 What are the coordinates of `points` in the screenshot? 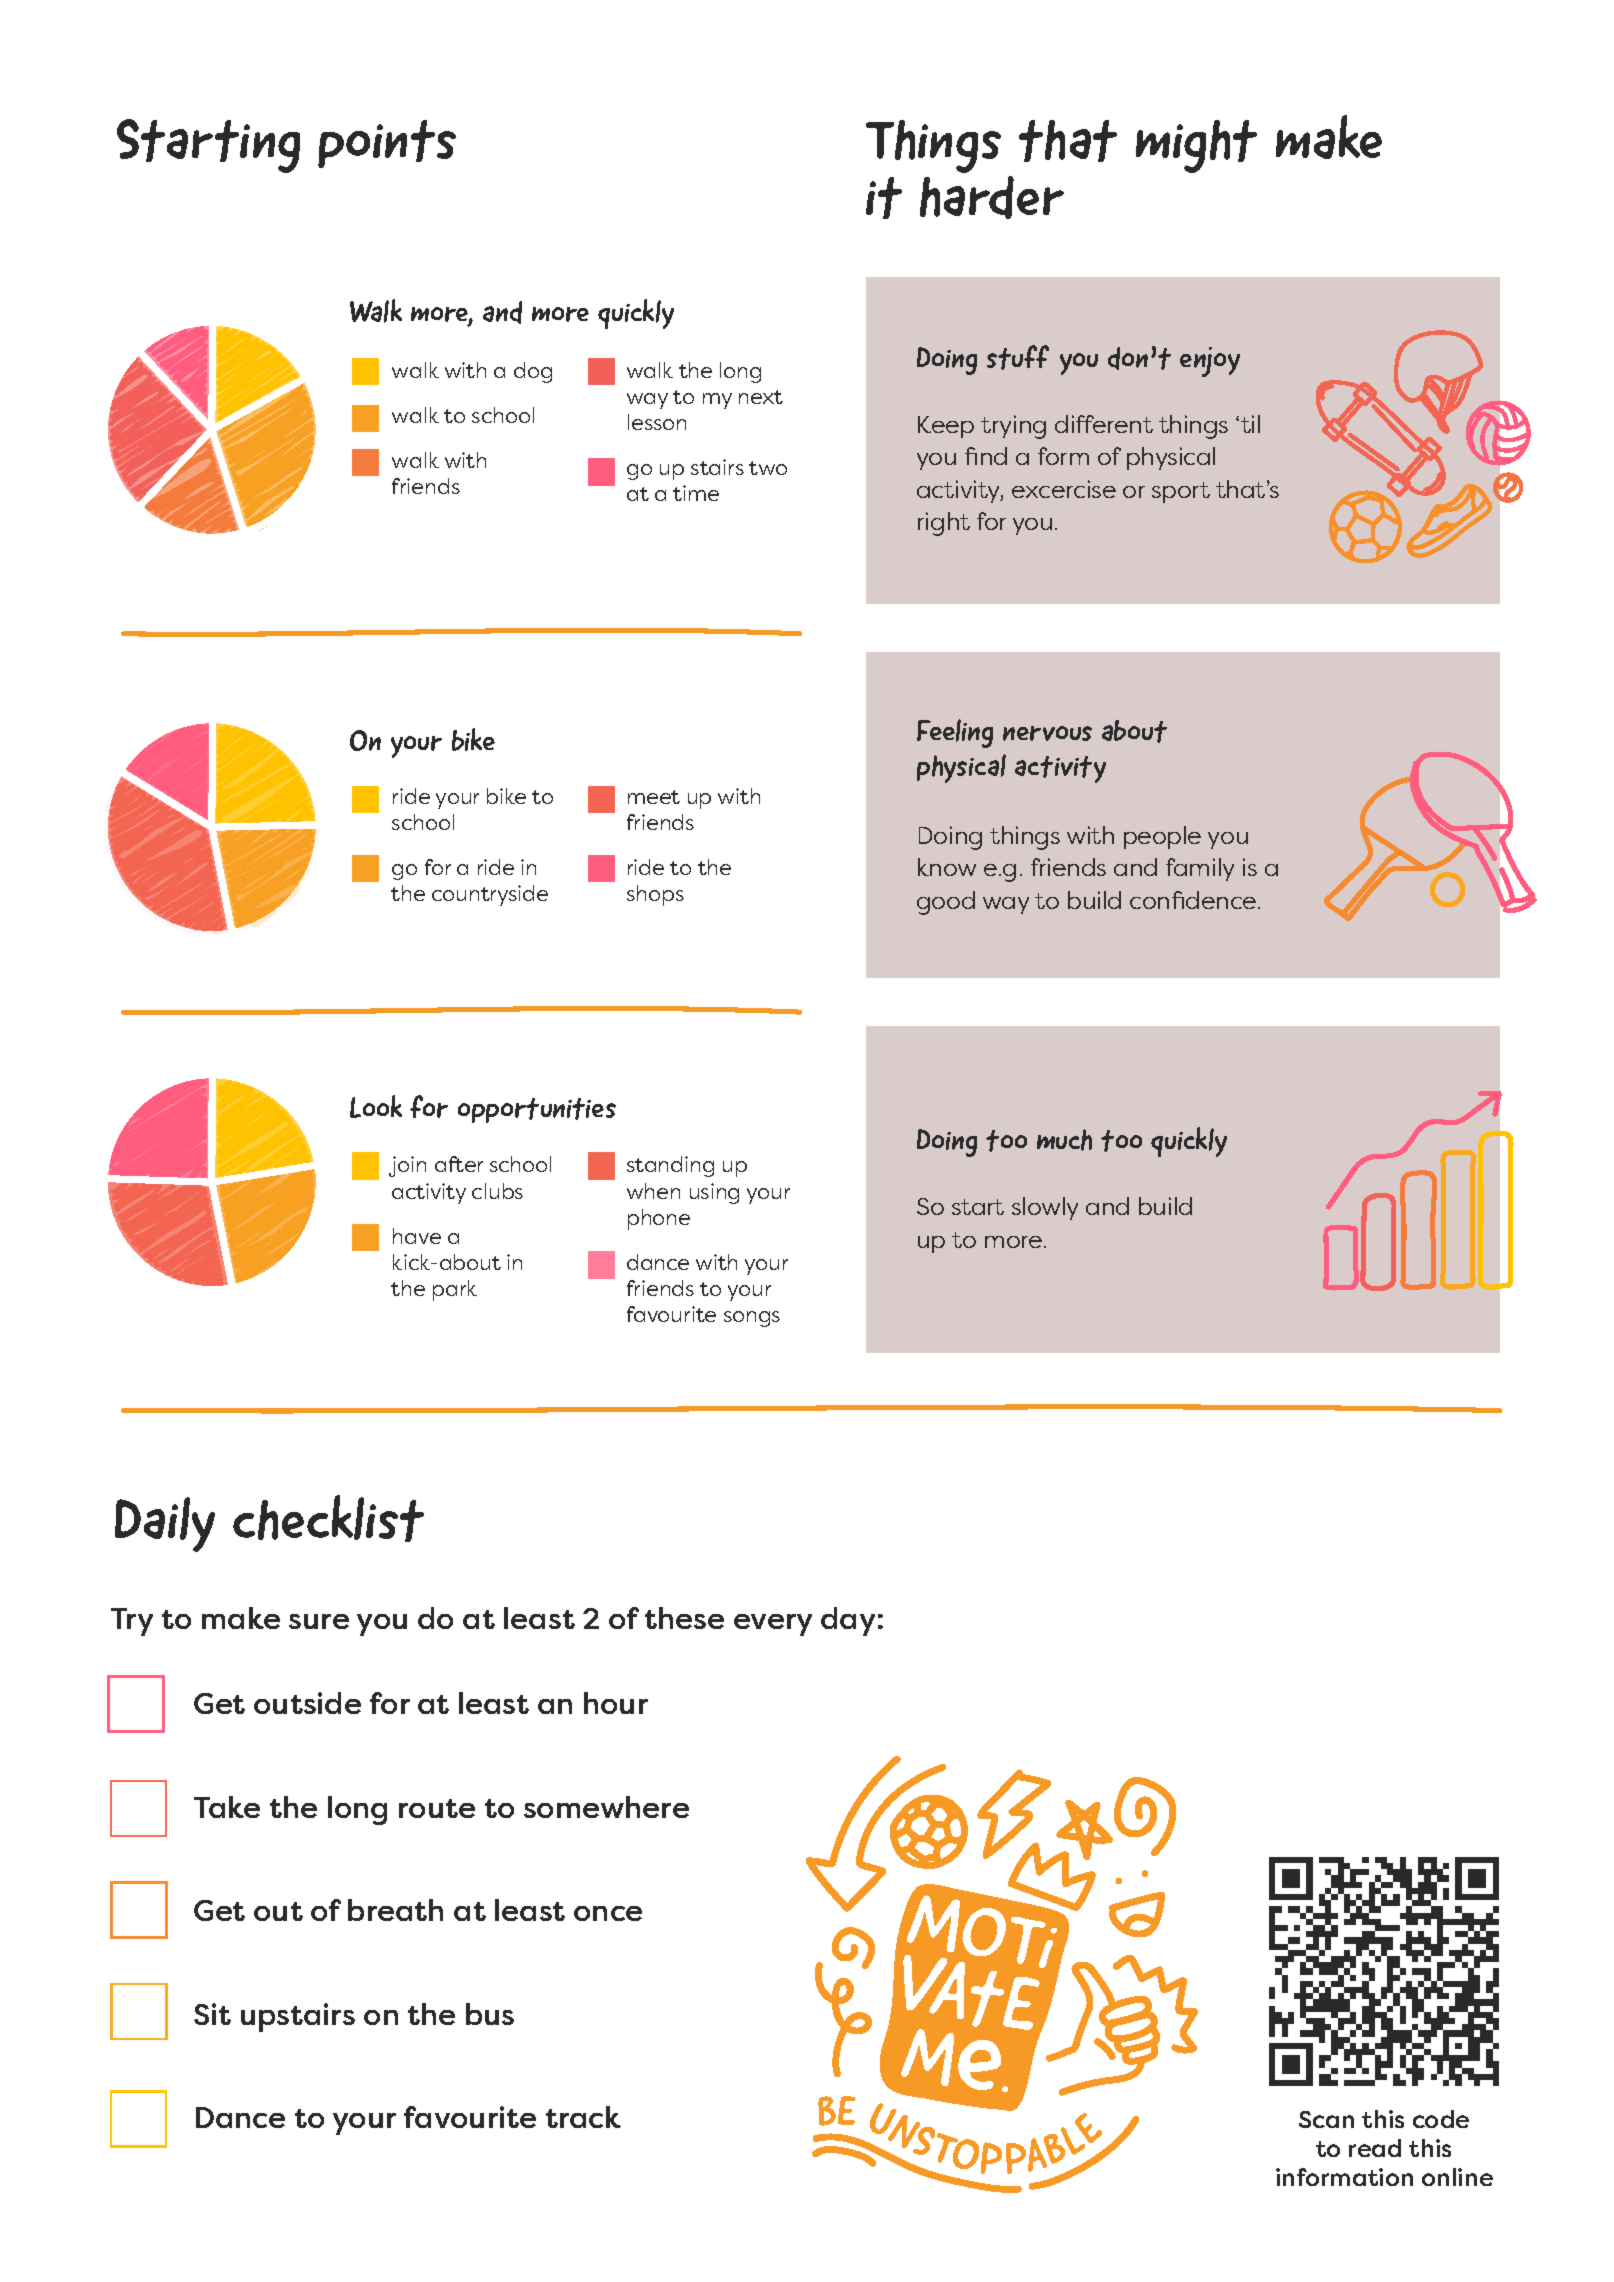 It's located at (387, 144).
